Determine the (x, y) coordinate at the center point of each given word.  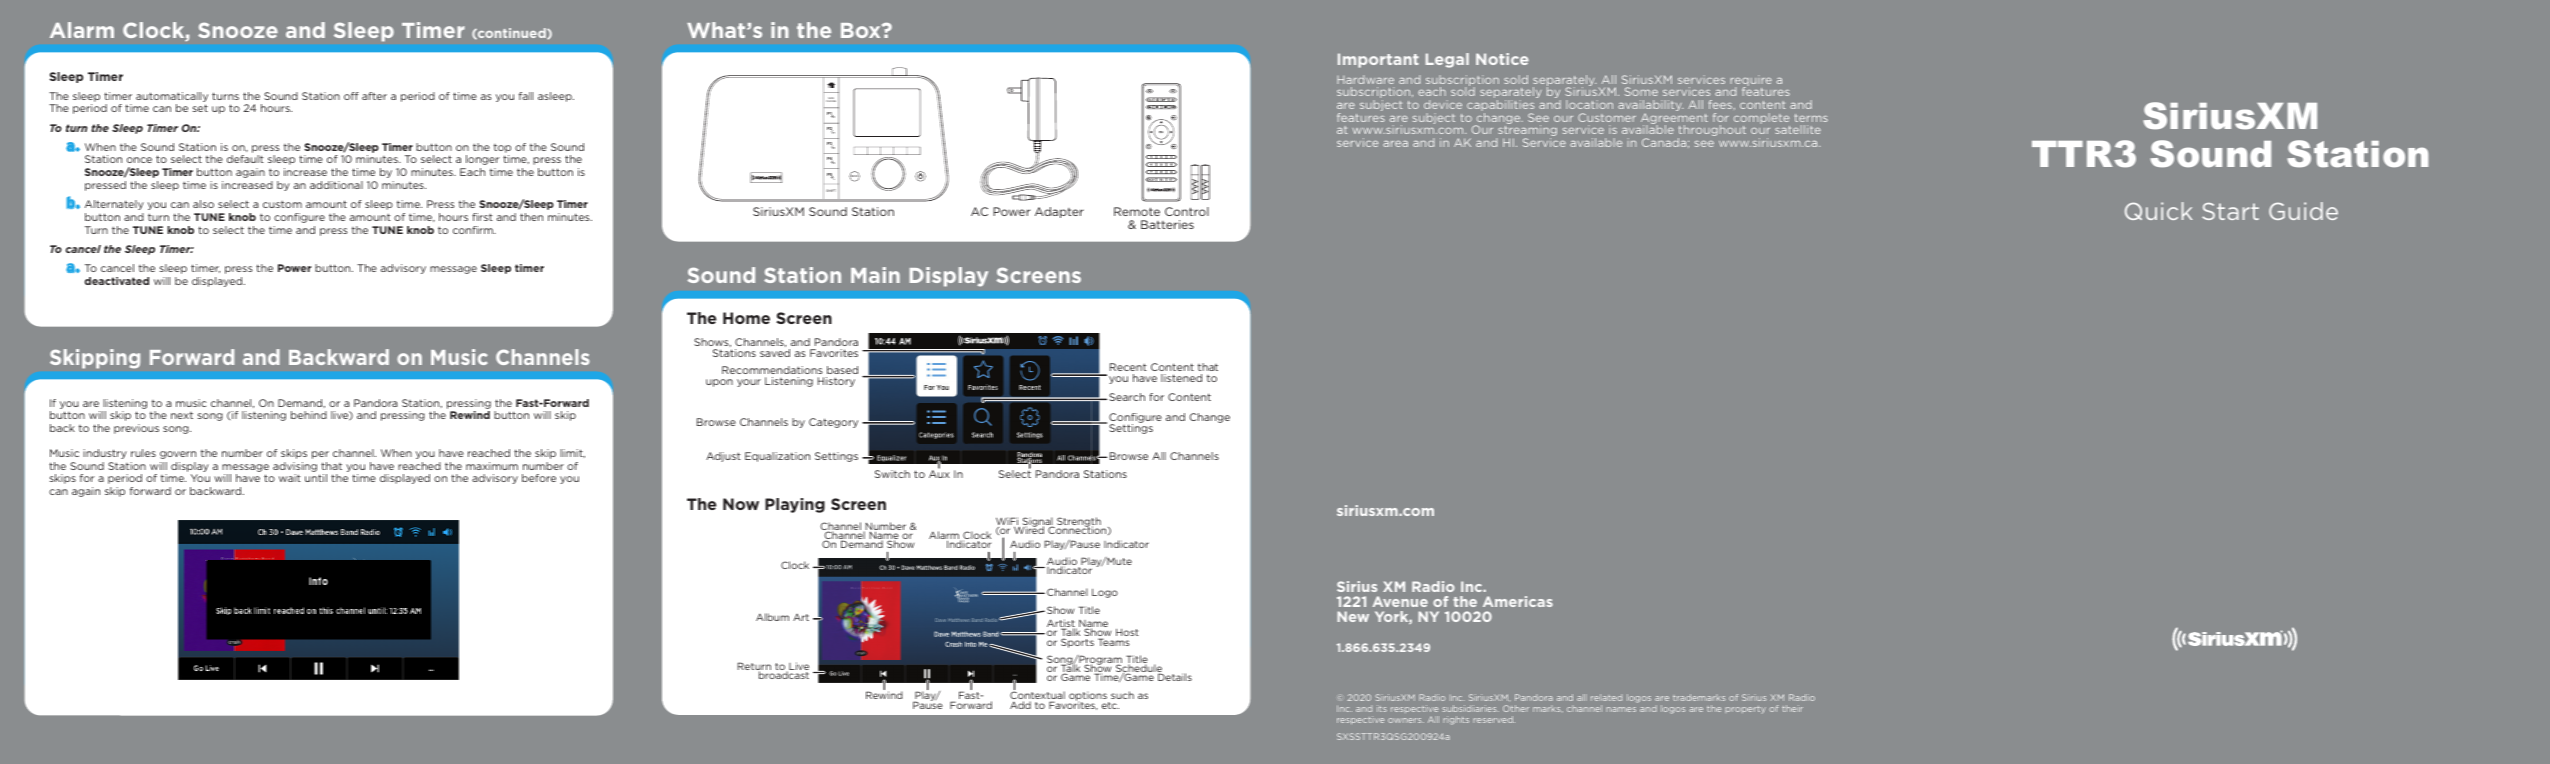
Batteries (1167, 224)
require (1751, 82)
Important (1378, 60)
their (1792, 708)
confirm (474, 230)
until (316, 478)
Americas (1518, 601)
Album (772, 617)
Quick (2159, 211)
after (374, 96)
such (1121, 697)
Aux (939, 474)
